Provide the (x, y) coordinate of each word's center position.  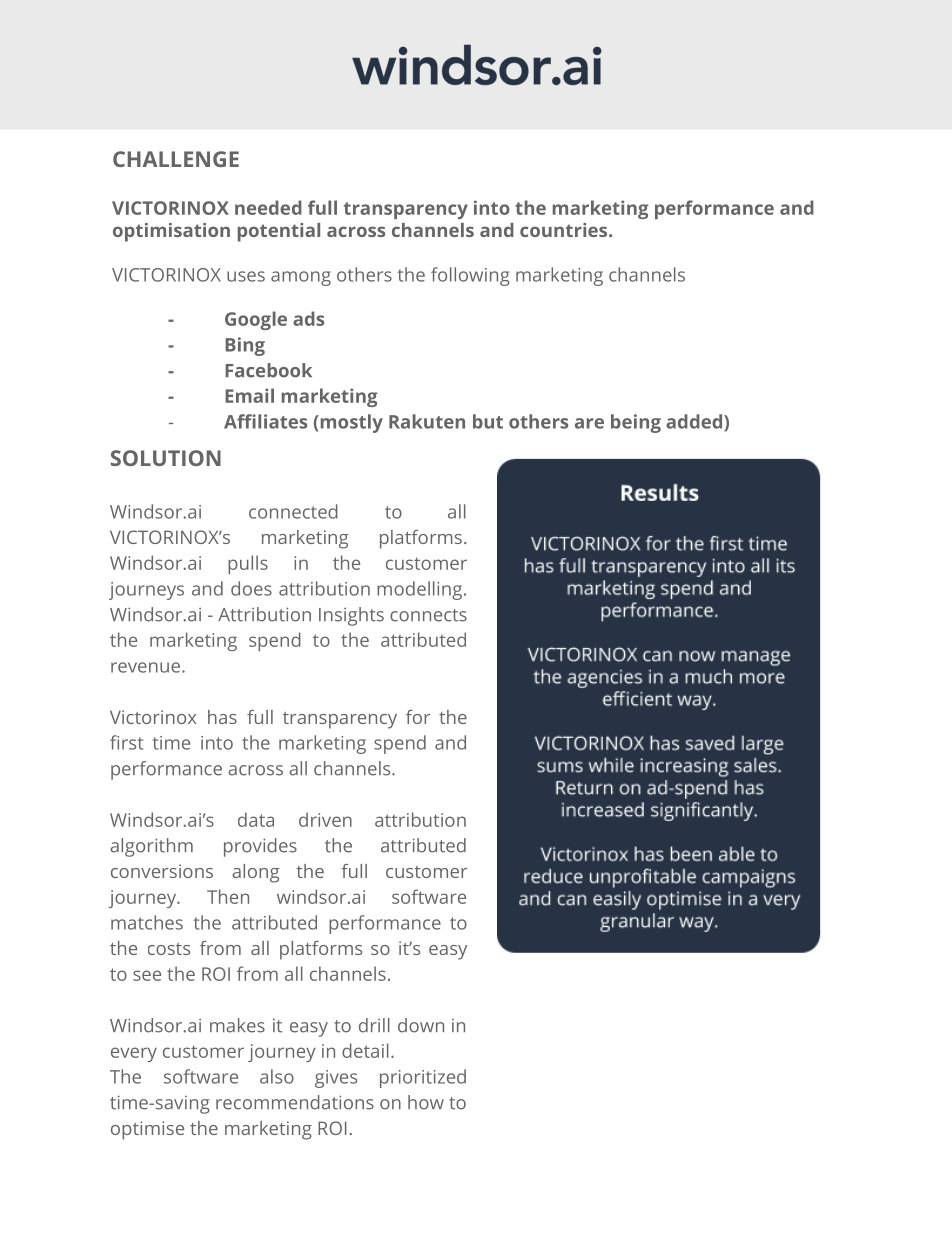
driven (325, 819)
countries (565, 230)
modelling (421, 590)
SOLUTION (166, 458)
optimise (147, 1130)
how (426, 1102)
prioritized (423, 1078)
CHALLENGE (176, 159)
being (636, 423)
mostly (350, 423)
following (470, 276)
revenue (145, 667)
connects (428, 615)
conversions (162, 871)
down (421, 1025)
